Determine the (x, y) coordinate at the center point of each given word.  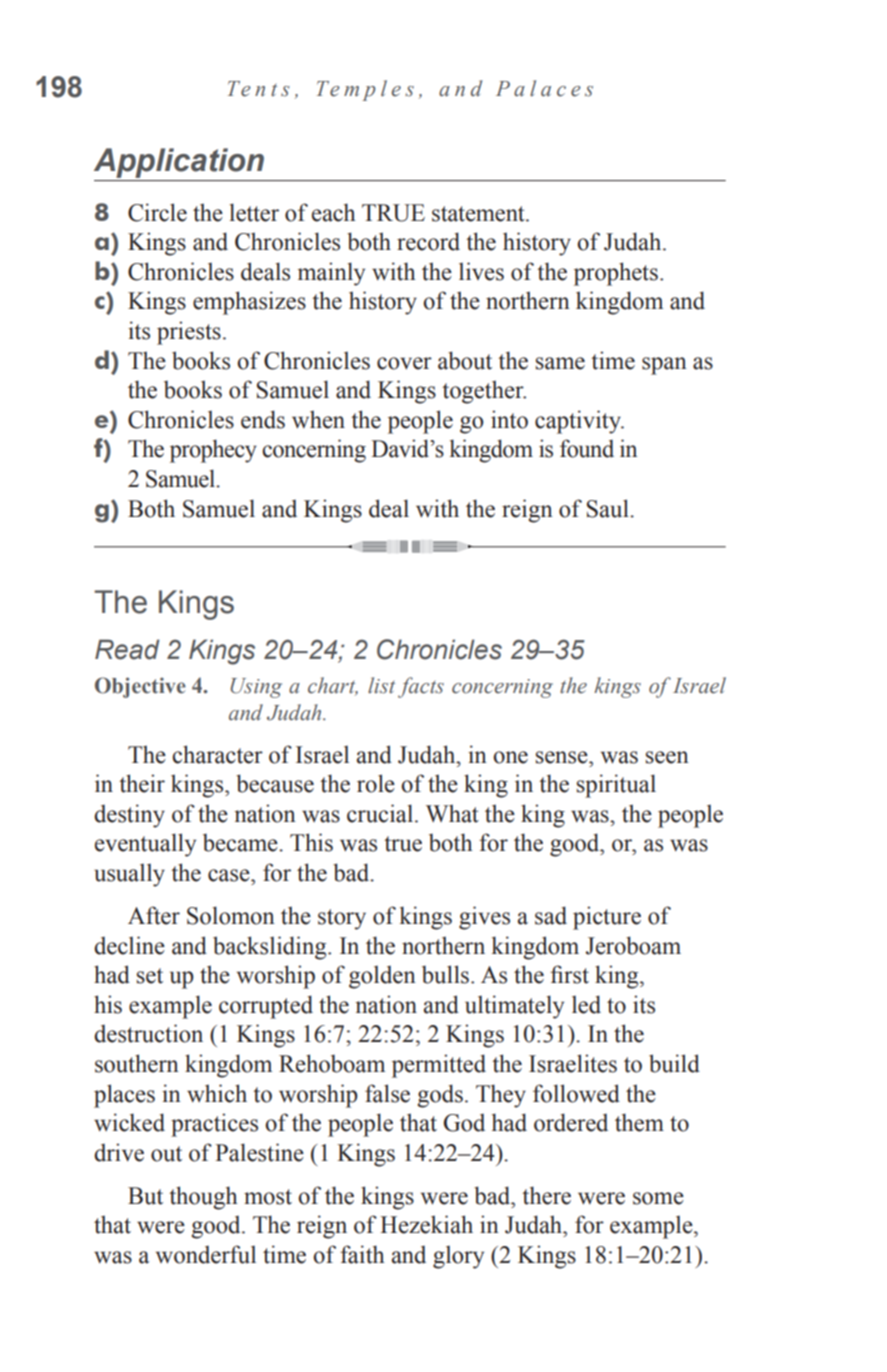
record (428, 241)
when (318, 419)
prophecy (213, 451)
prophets (616, 274)
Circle (157, 212)
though (203, 1198)
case (230, 875)
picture (607, 918)
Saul (609, 508)
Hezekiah (426, 1224)
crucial (381, 813)
